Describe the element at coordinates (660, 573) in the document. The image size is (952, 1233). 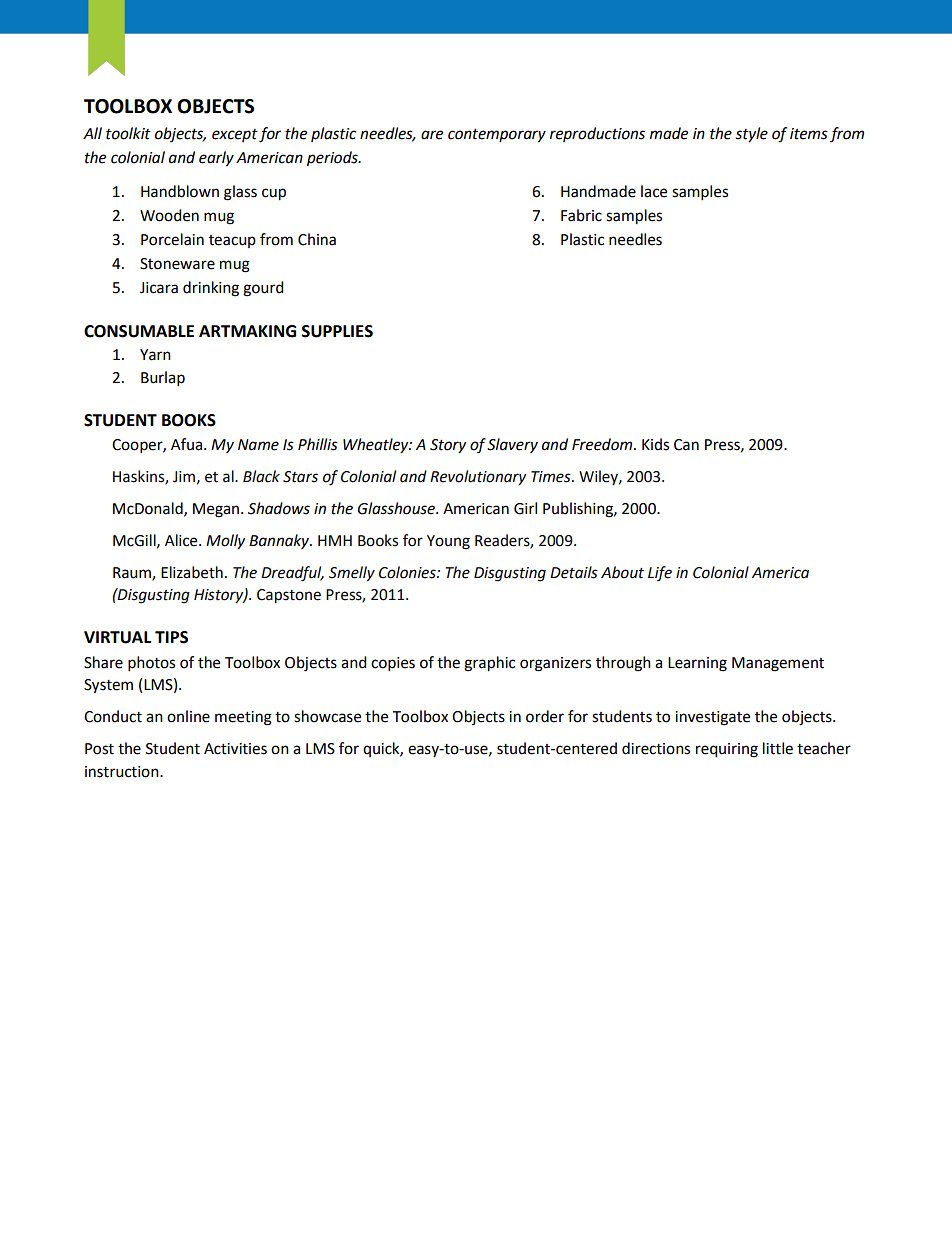
I see `Life` at that location.
